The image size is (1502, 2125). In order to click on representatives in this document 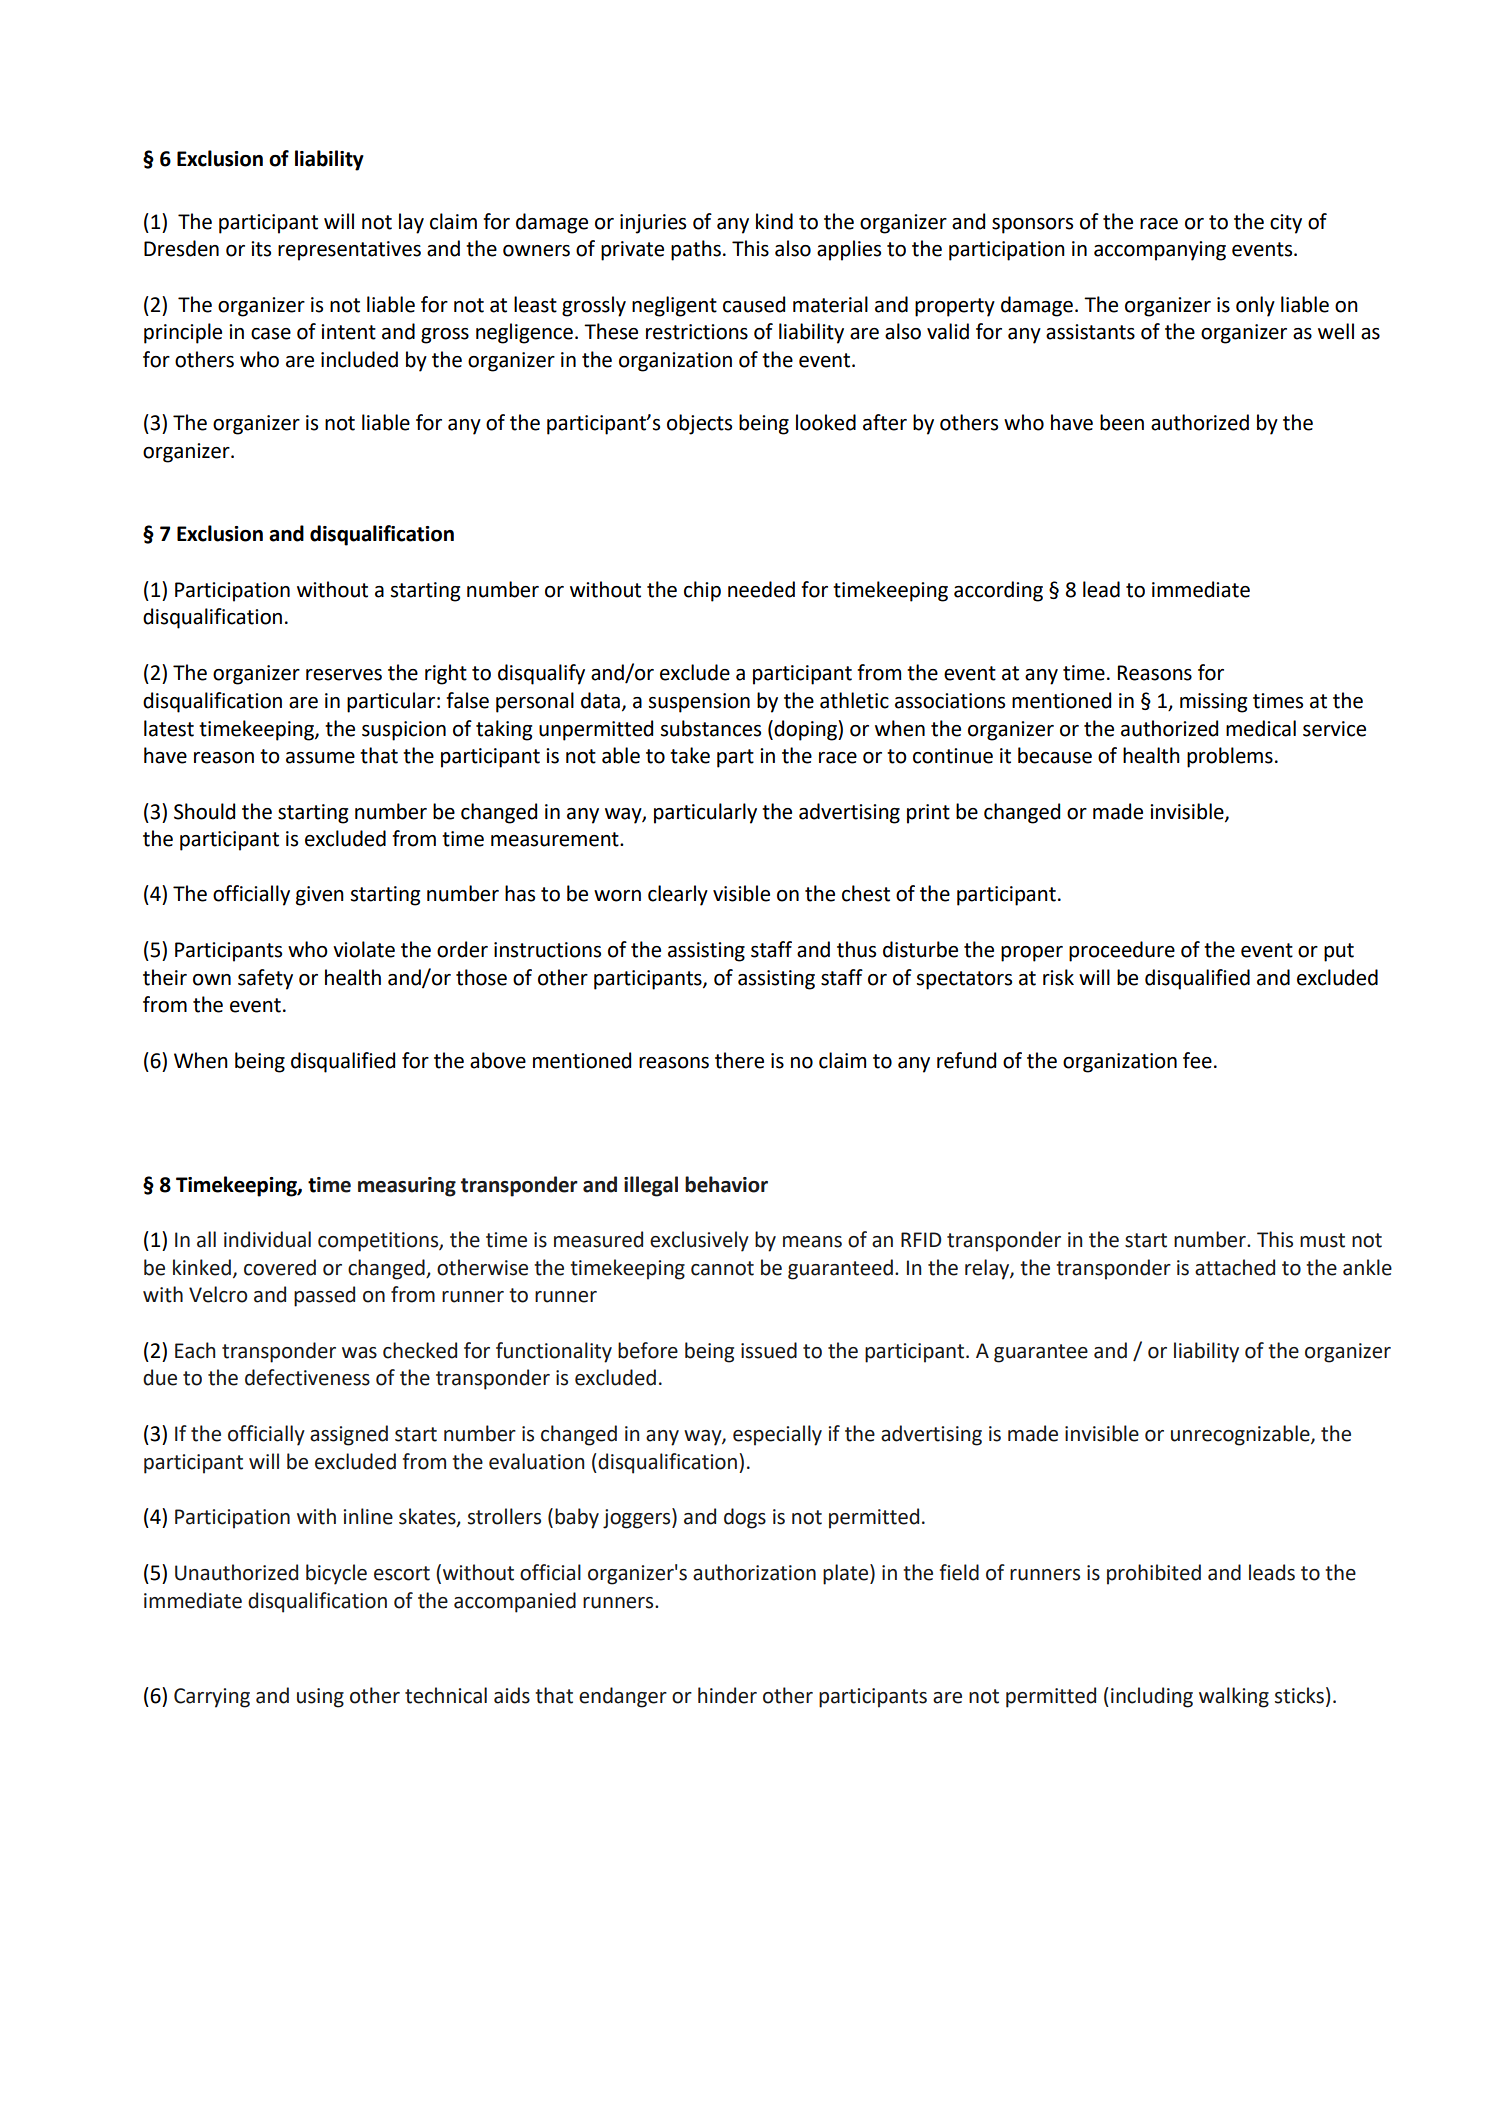, I will do `click(349, 251)`.
